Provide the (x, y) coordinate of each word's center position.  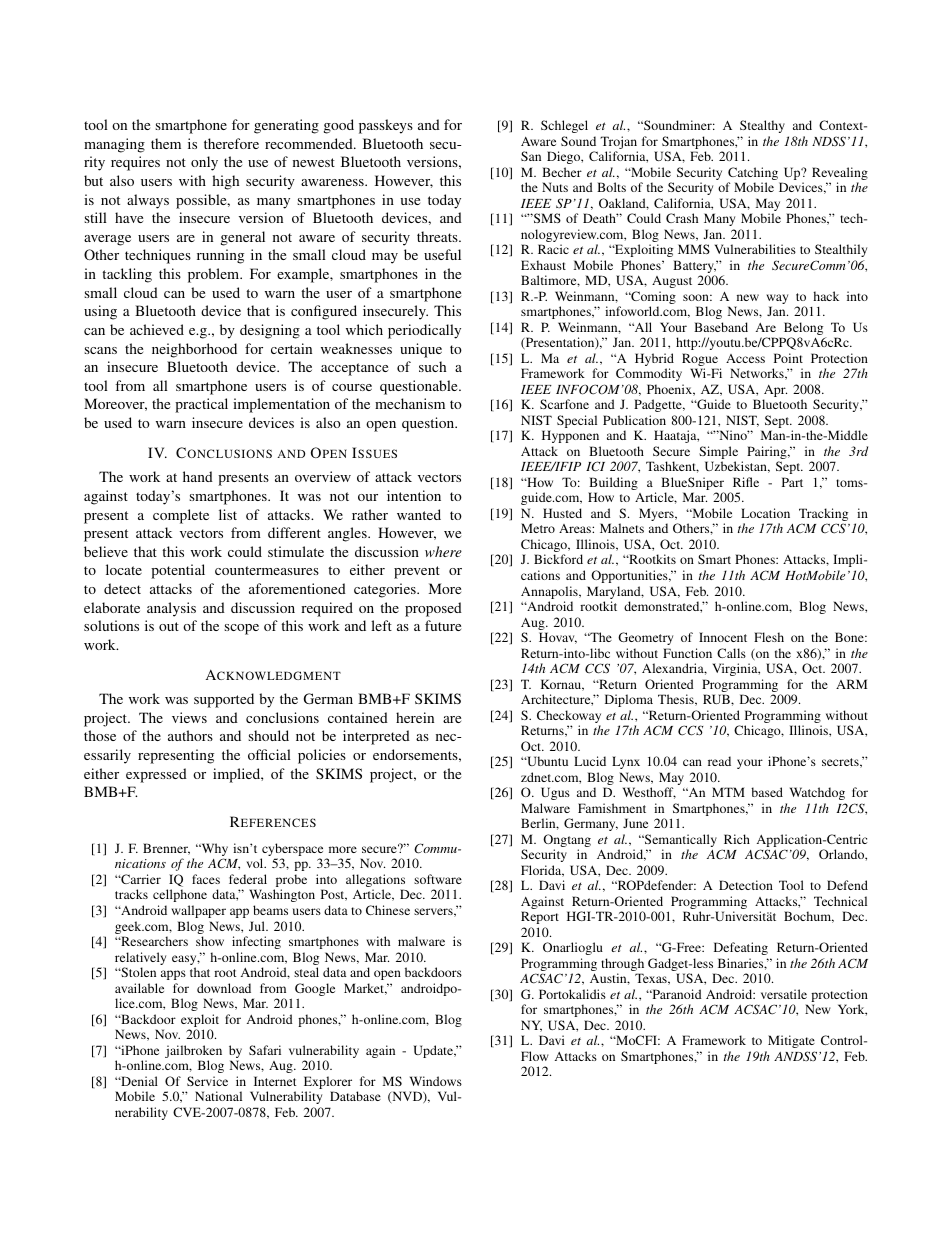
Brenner (166, 849)
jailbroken (193, 1053)
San (531, 156)
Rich (737, 839)
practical (201, 405)
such (432, 366)
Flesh (769, 637)
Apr (775, 392)
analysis (171, 609)
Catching (754, 175)
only (204, 163)
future (443, 625)
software (438, 879)
